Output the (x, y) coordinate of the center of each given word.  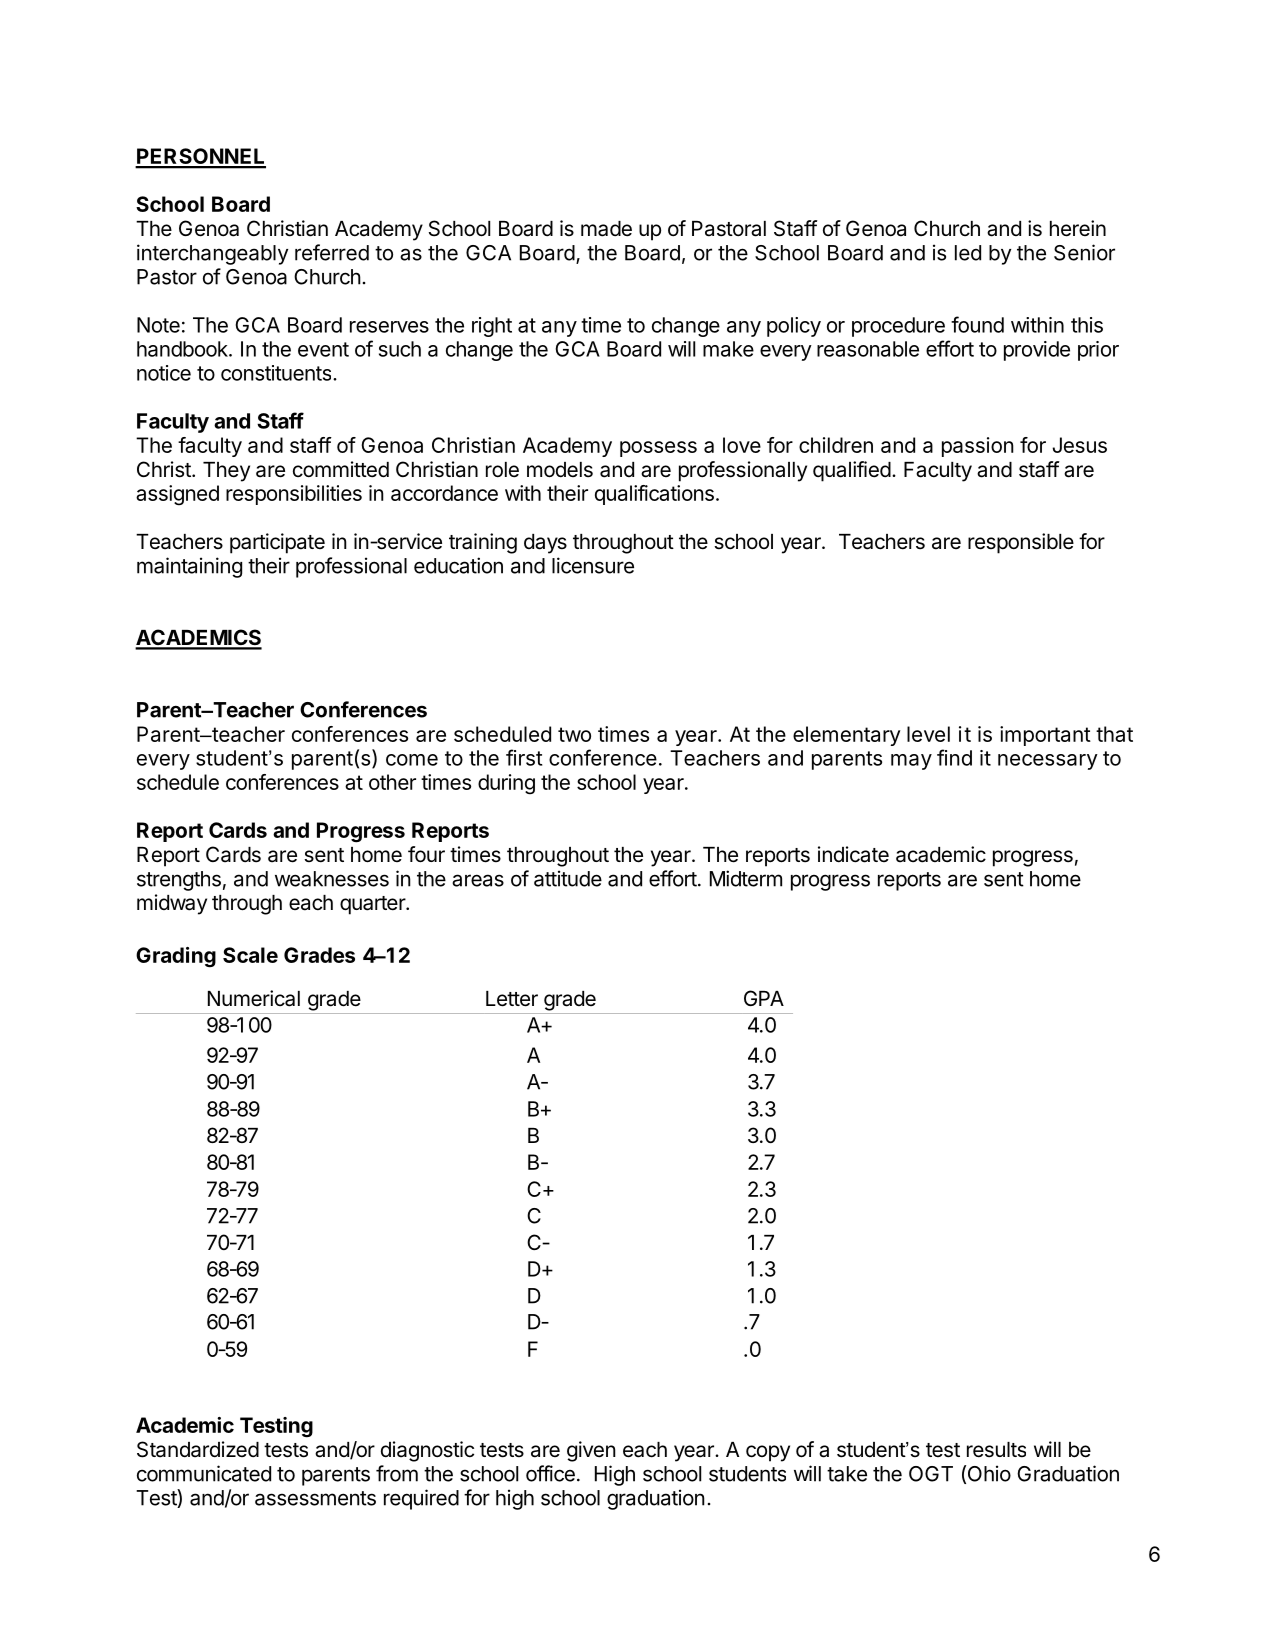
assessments (315, 1498)
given (591, 1451)
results (996, 1450)
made (606, 229)
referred (332, 252)
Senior (1084, 252)
